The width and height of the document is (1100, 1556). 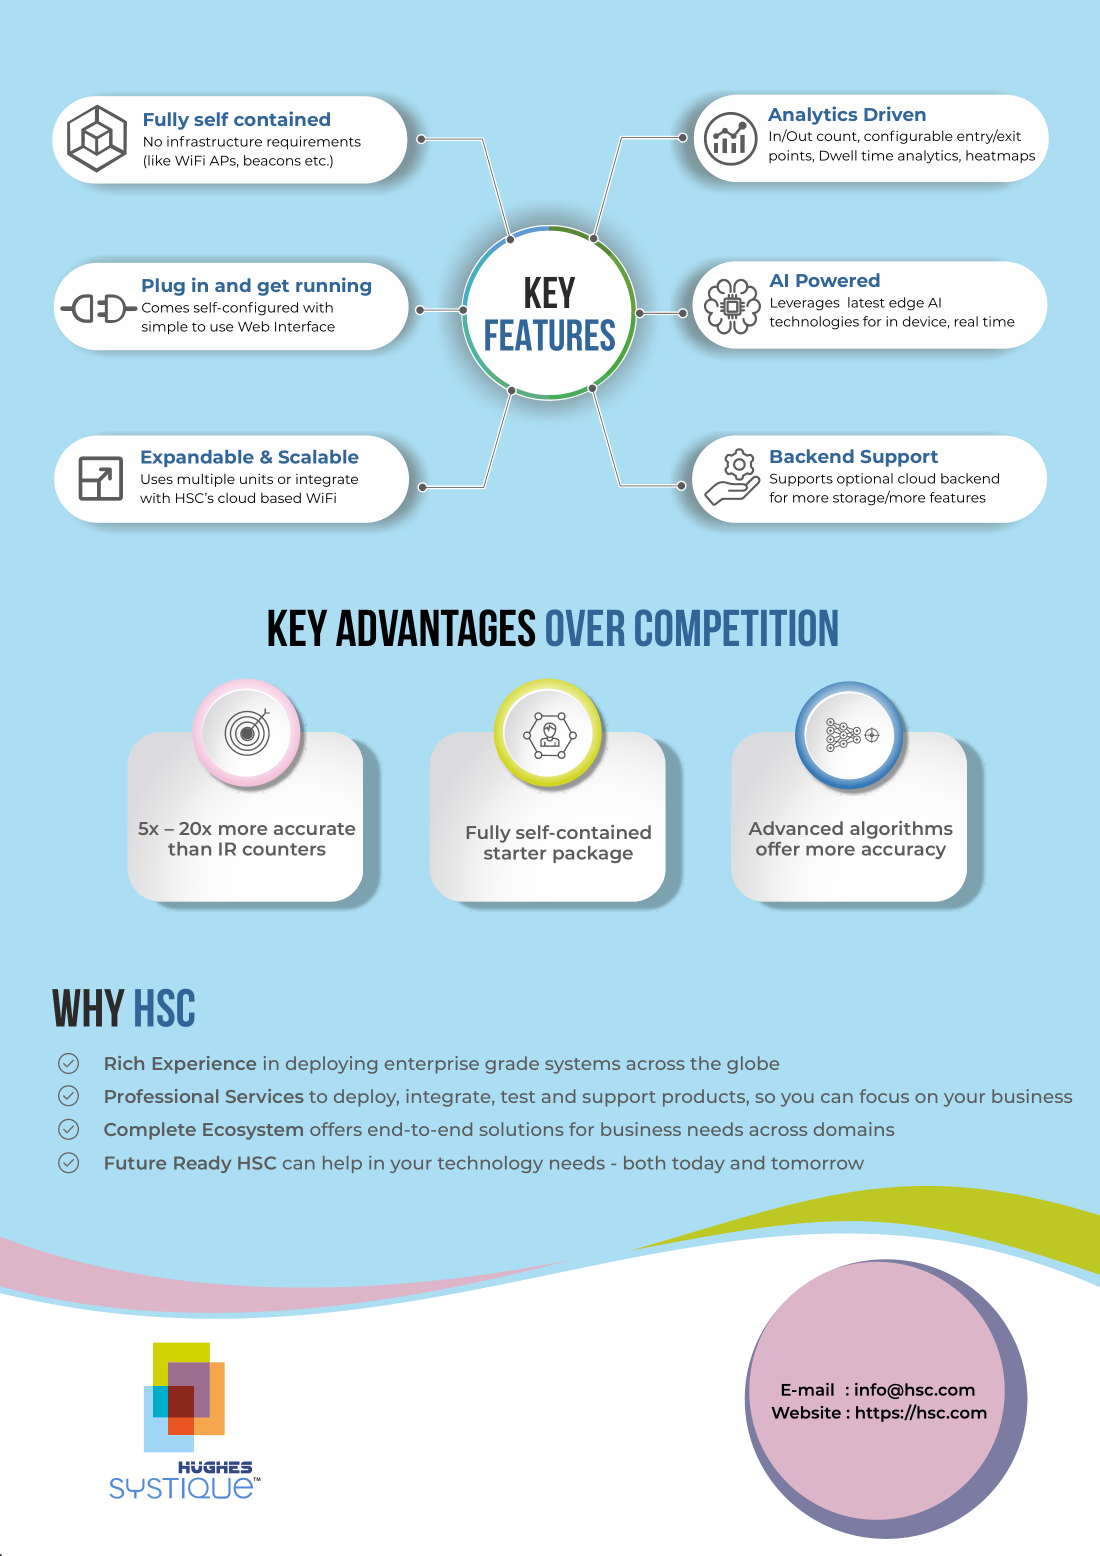 I want to click on etc, so click(x=316, y=161).
